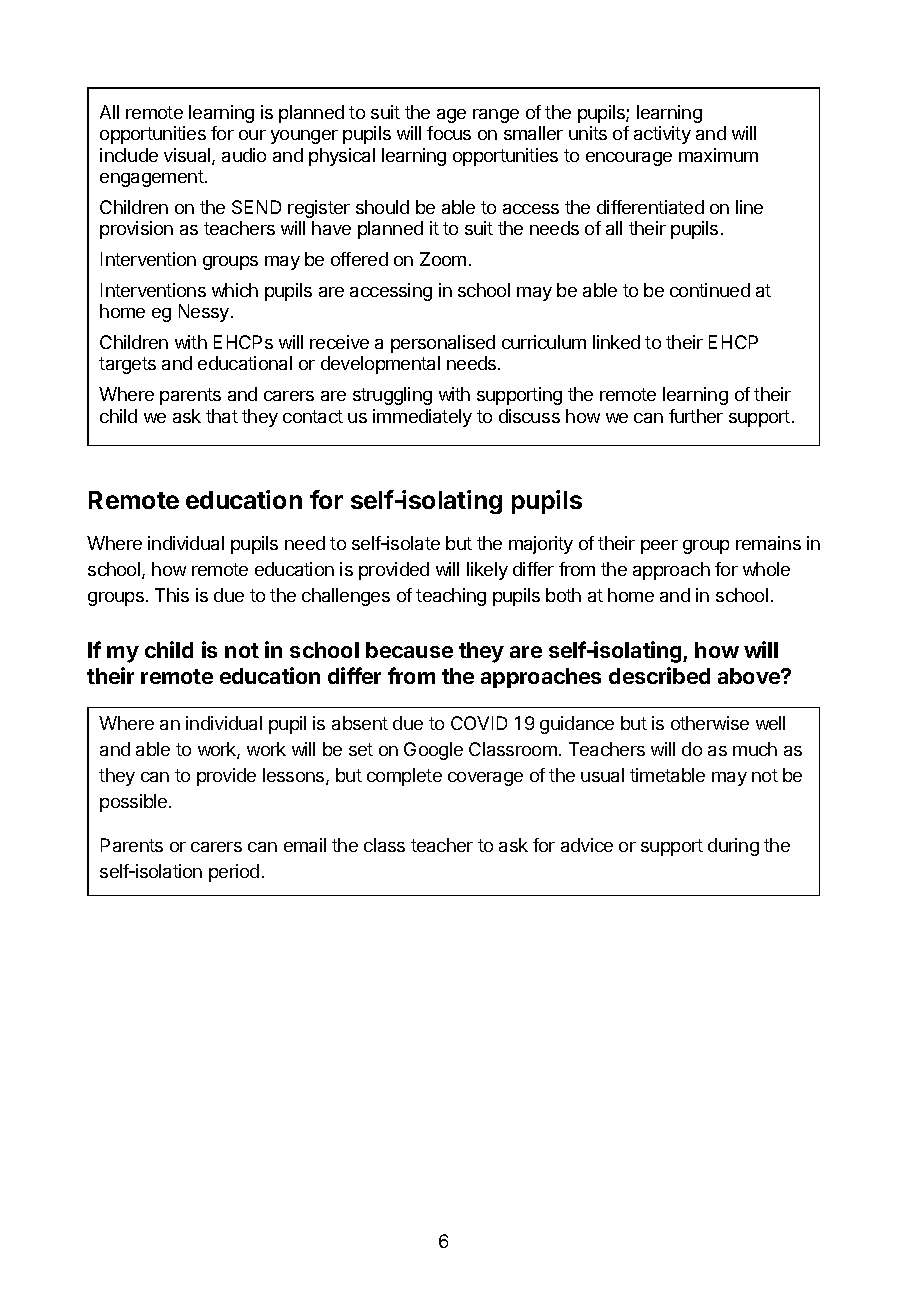  Describe the element at coordinates (449, 133) in the document. I see `focus` at that location.
